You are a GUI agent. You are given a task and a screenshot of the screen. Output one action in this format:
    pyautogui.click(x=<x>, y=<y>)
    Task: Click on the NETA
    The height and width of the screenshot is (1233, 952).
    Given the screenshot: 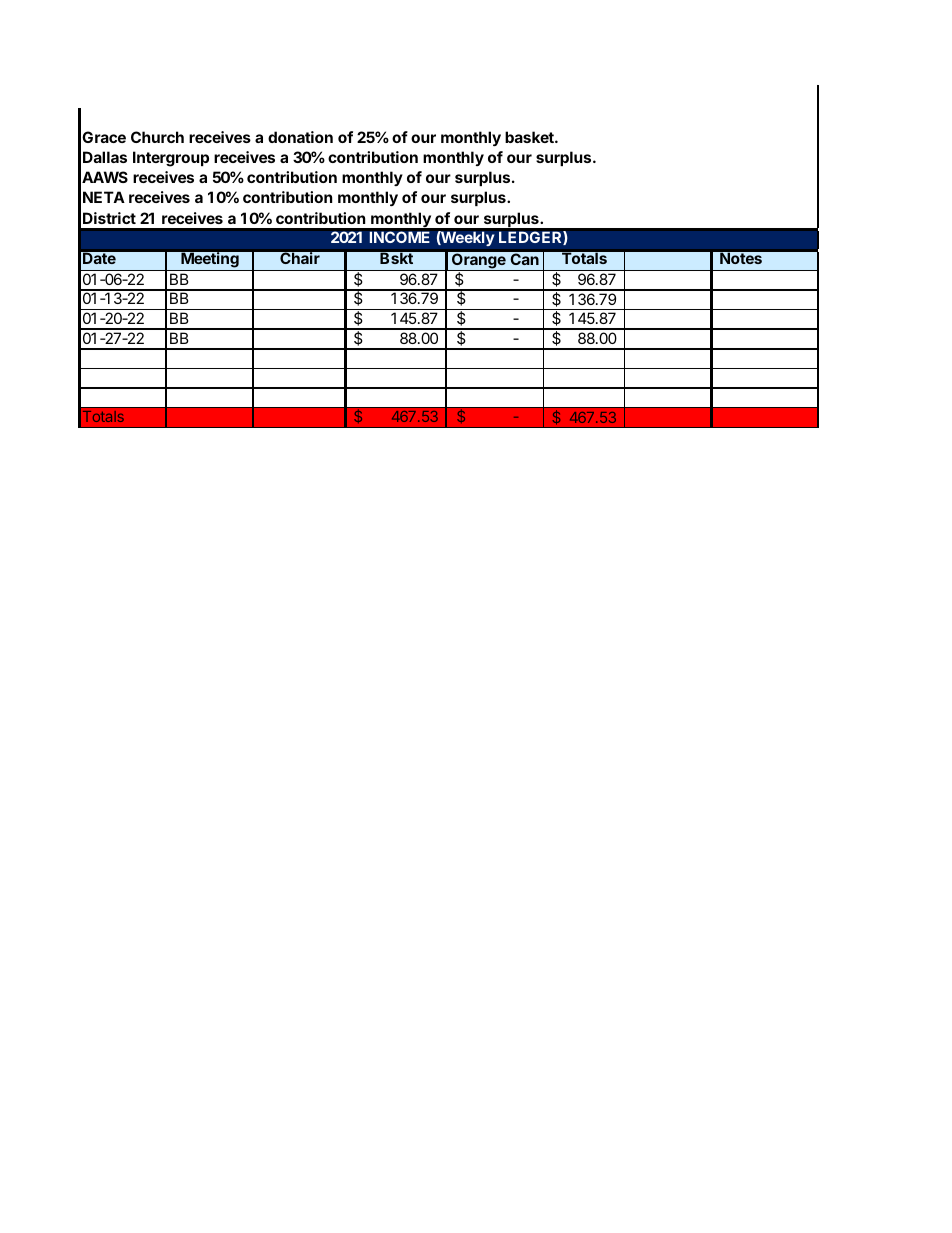 What is the action you would take?
    pyautogui.click(x=104, y=197)
